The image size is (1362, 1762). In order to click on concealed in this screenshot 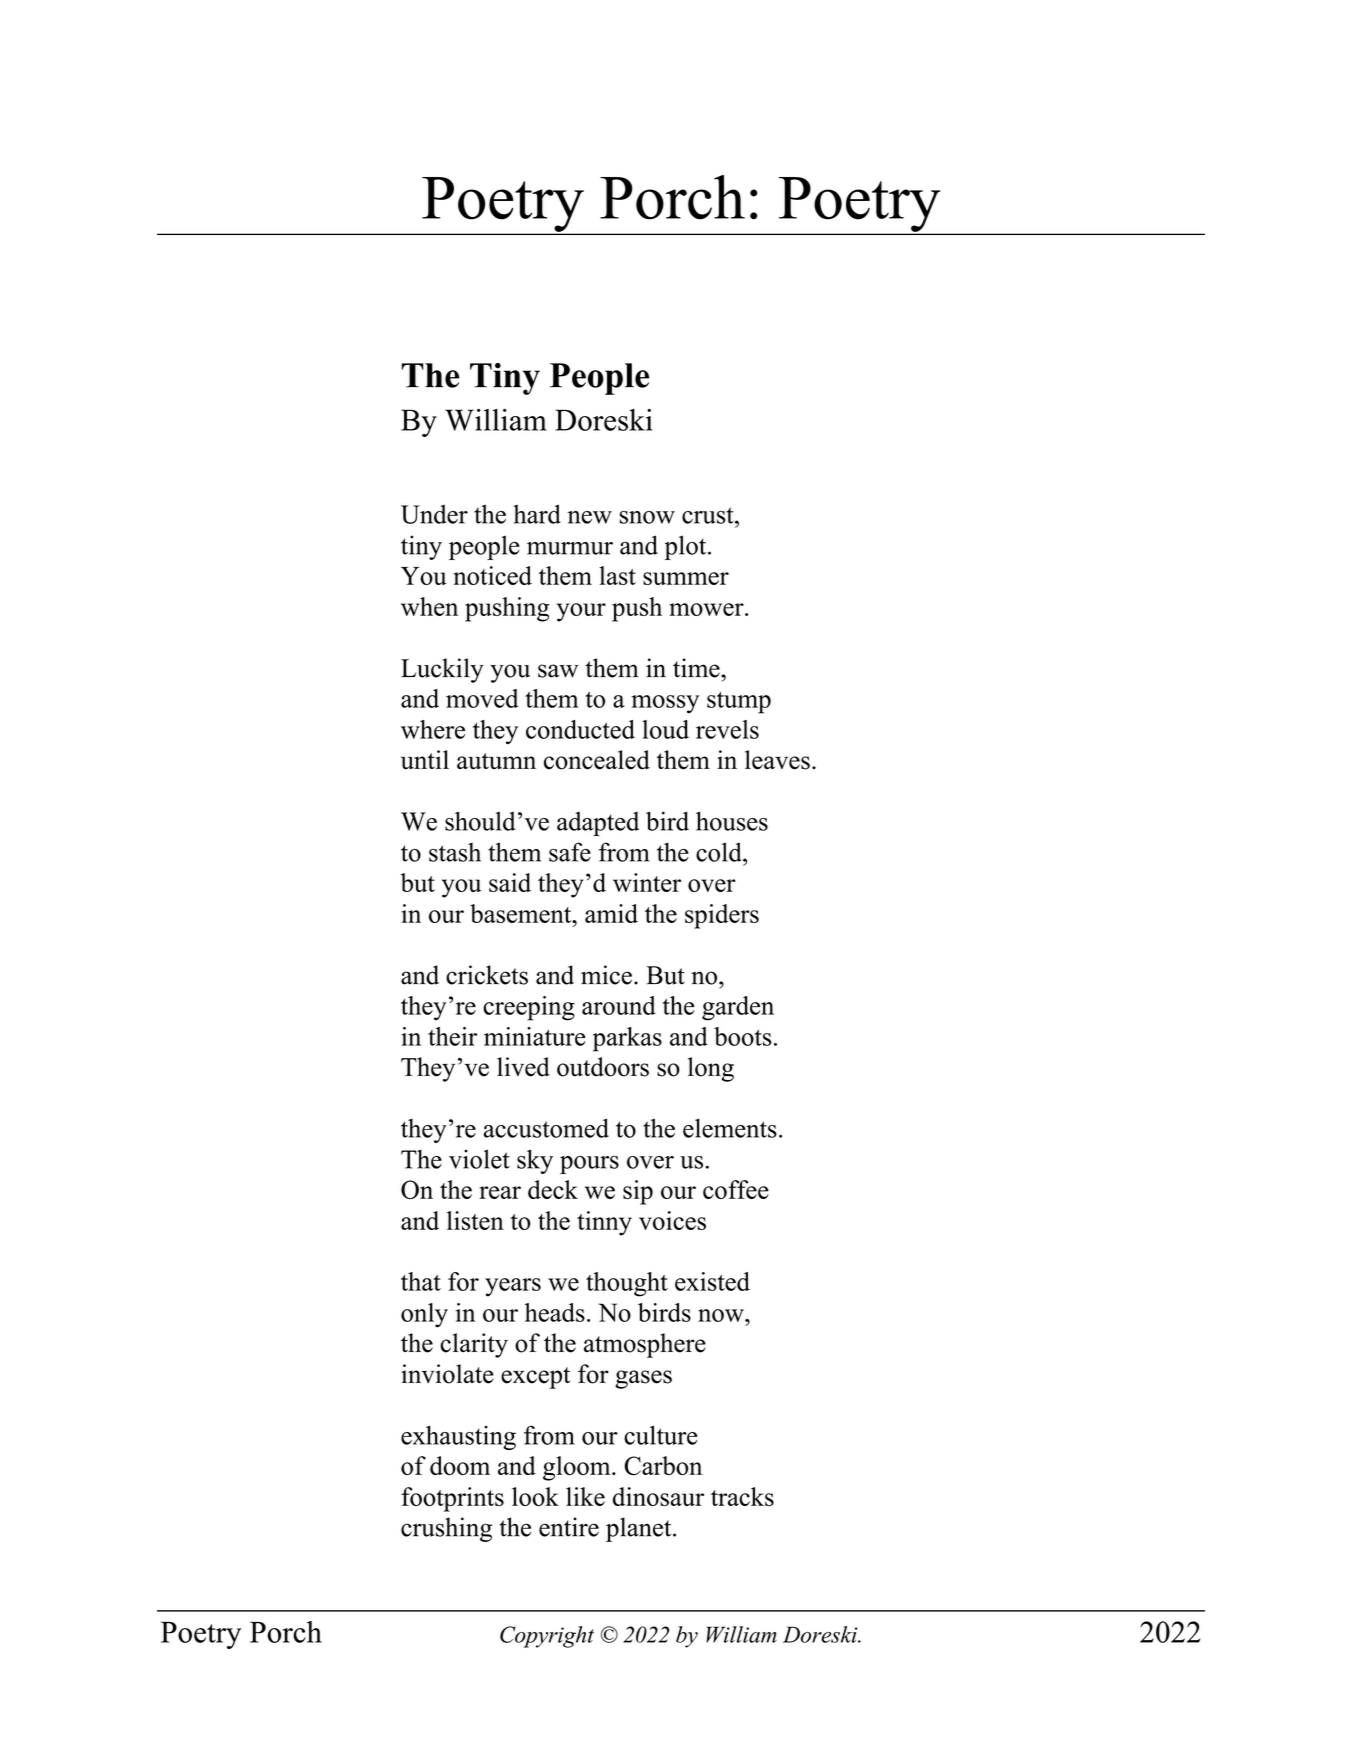, I will do `click(597, 760)`.
